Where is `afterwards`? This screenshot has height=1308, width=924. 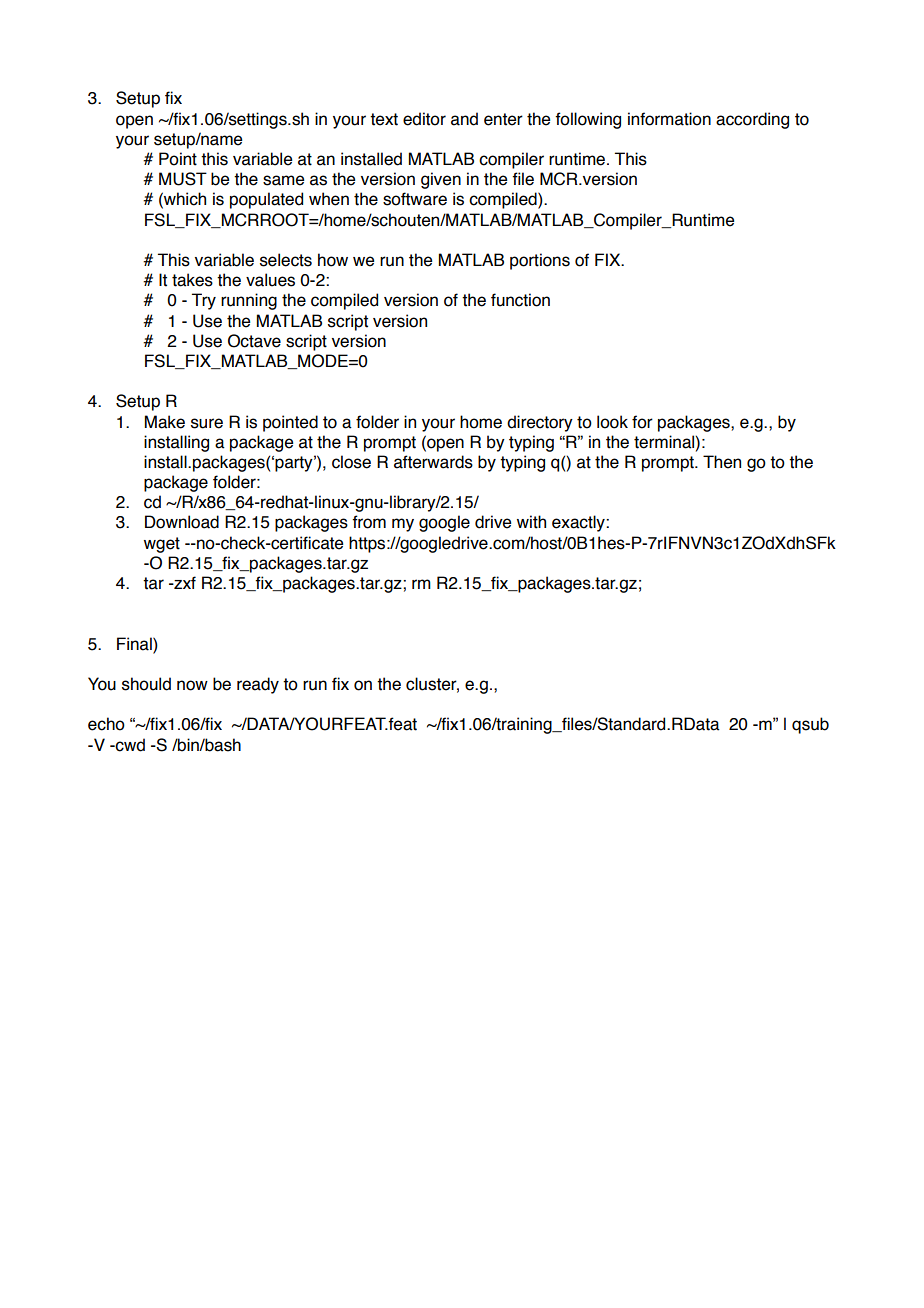 afterwards is located at coordinates (433, 462).
